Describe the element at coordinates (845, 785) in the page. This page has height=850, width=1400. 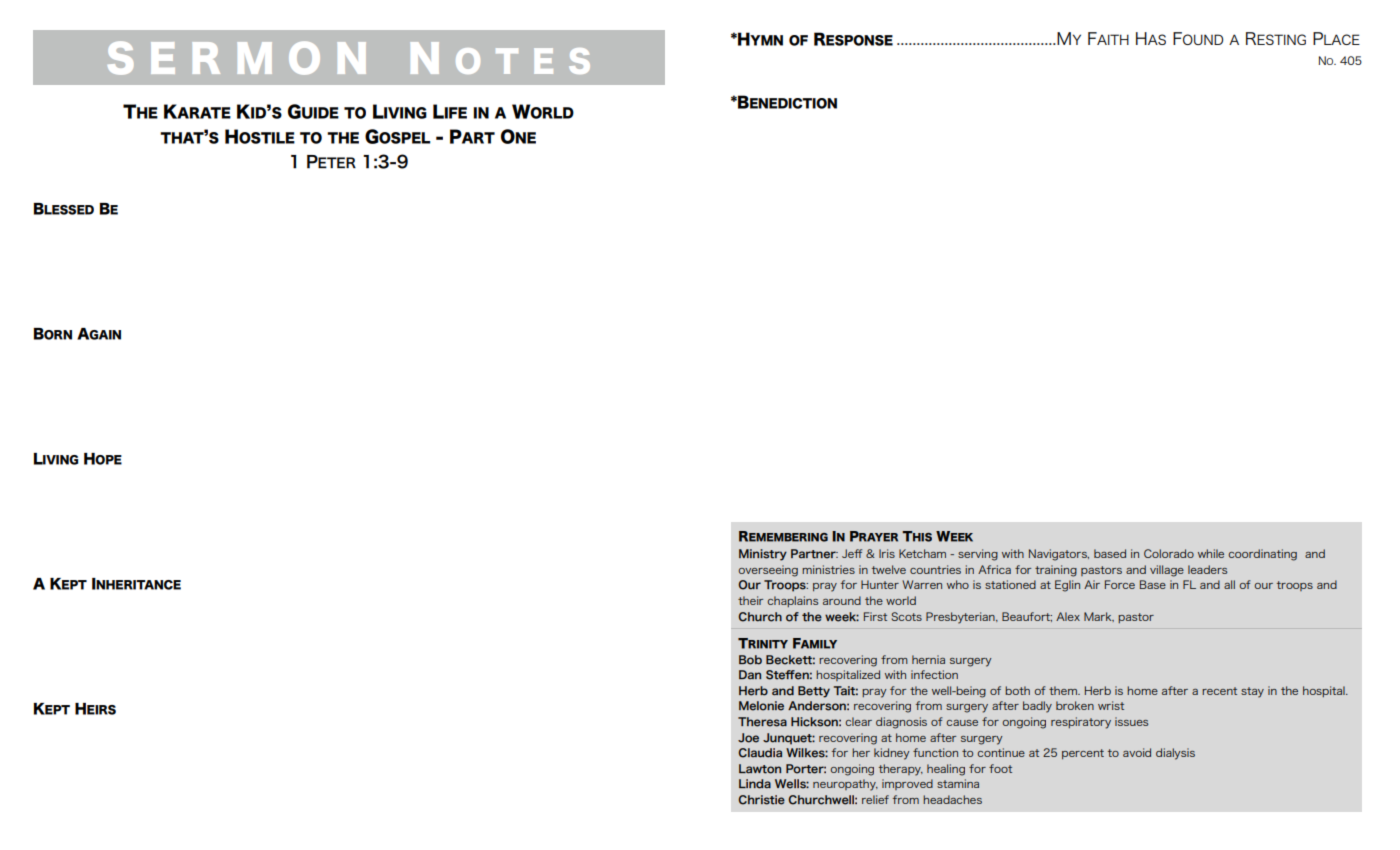
I see `neuropathy` at that location.
